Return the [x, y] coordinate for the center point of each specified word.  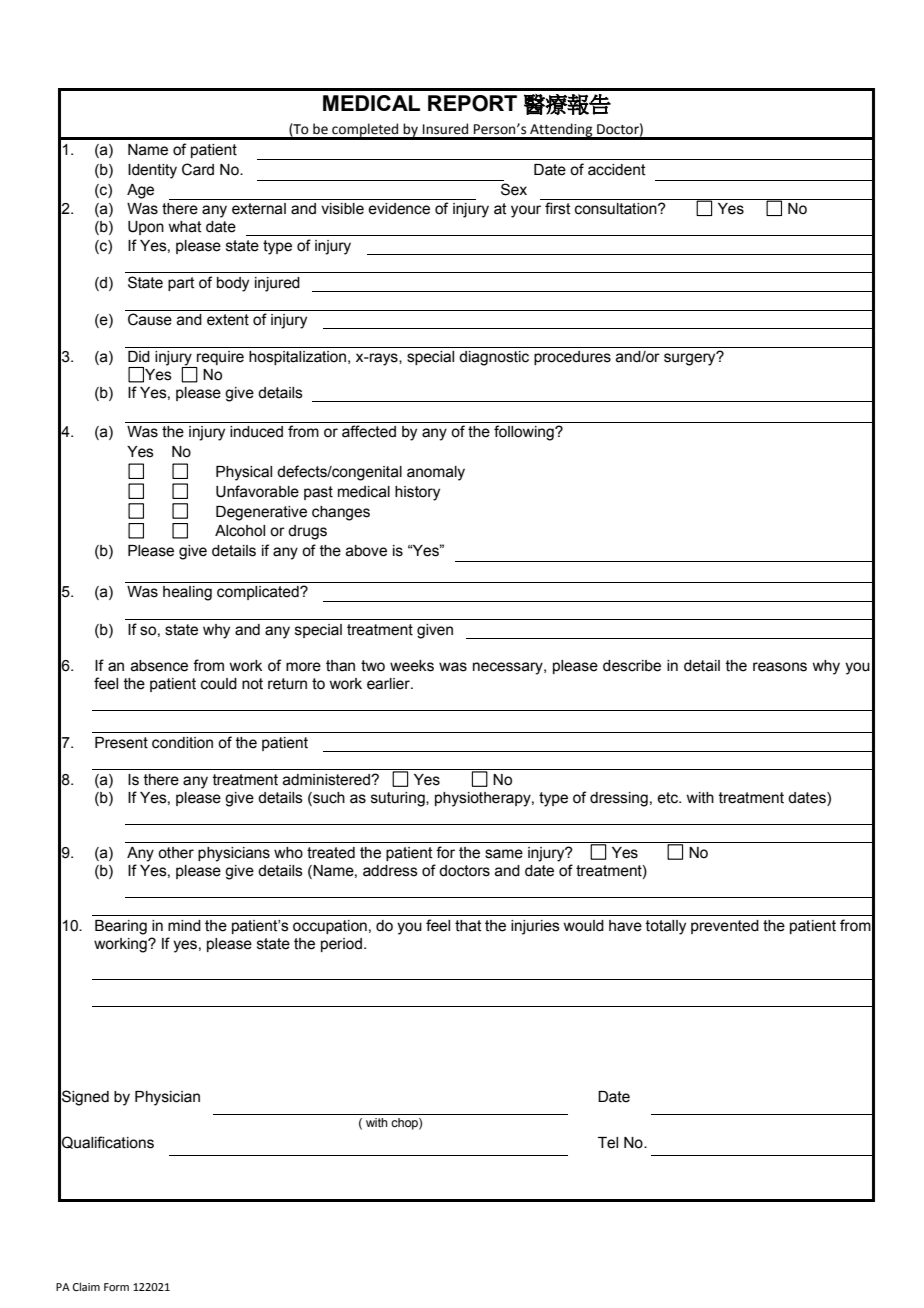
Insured [445, 129]
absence [159, 666]
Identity [152, 171]
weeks [412, 666]
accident [617, 170]
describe [632, 666]
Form [116, 1287]
